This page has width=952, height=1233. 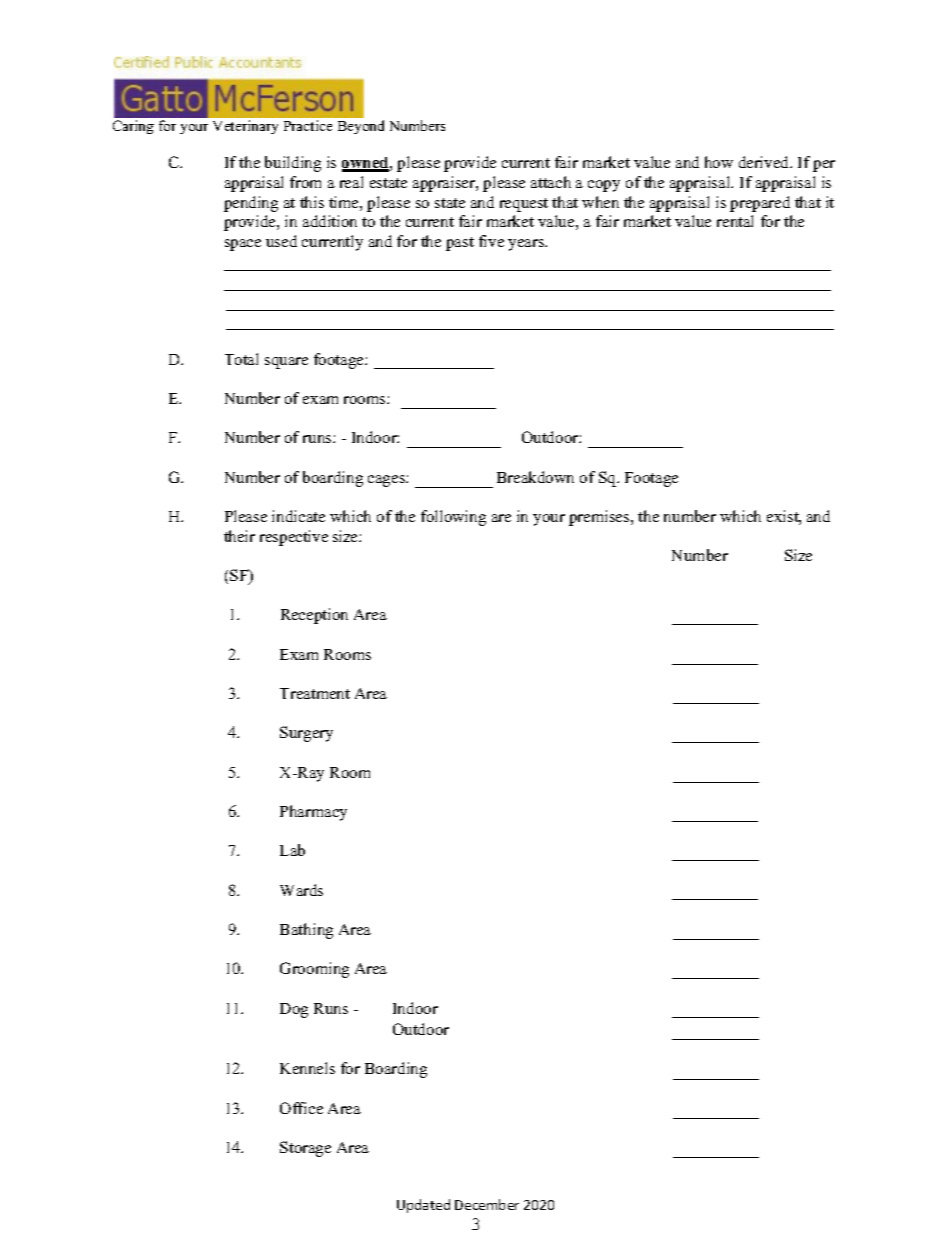 What do you see at coordinates (305, 1149) in the page?
I see `Storage` at bounding box center [305, 1149].
